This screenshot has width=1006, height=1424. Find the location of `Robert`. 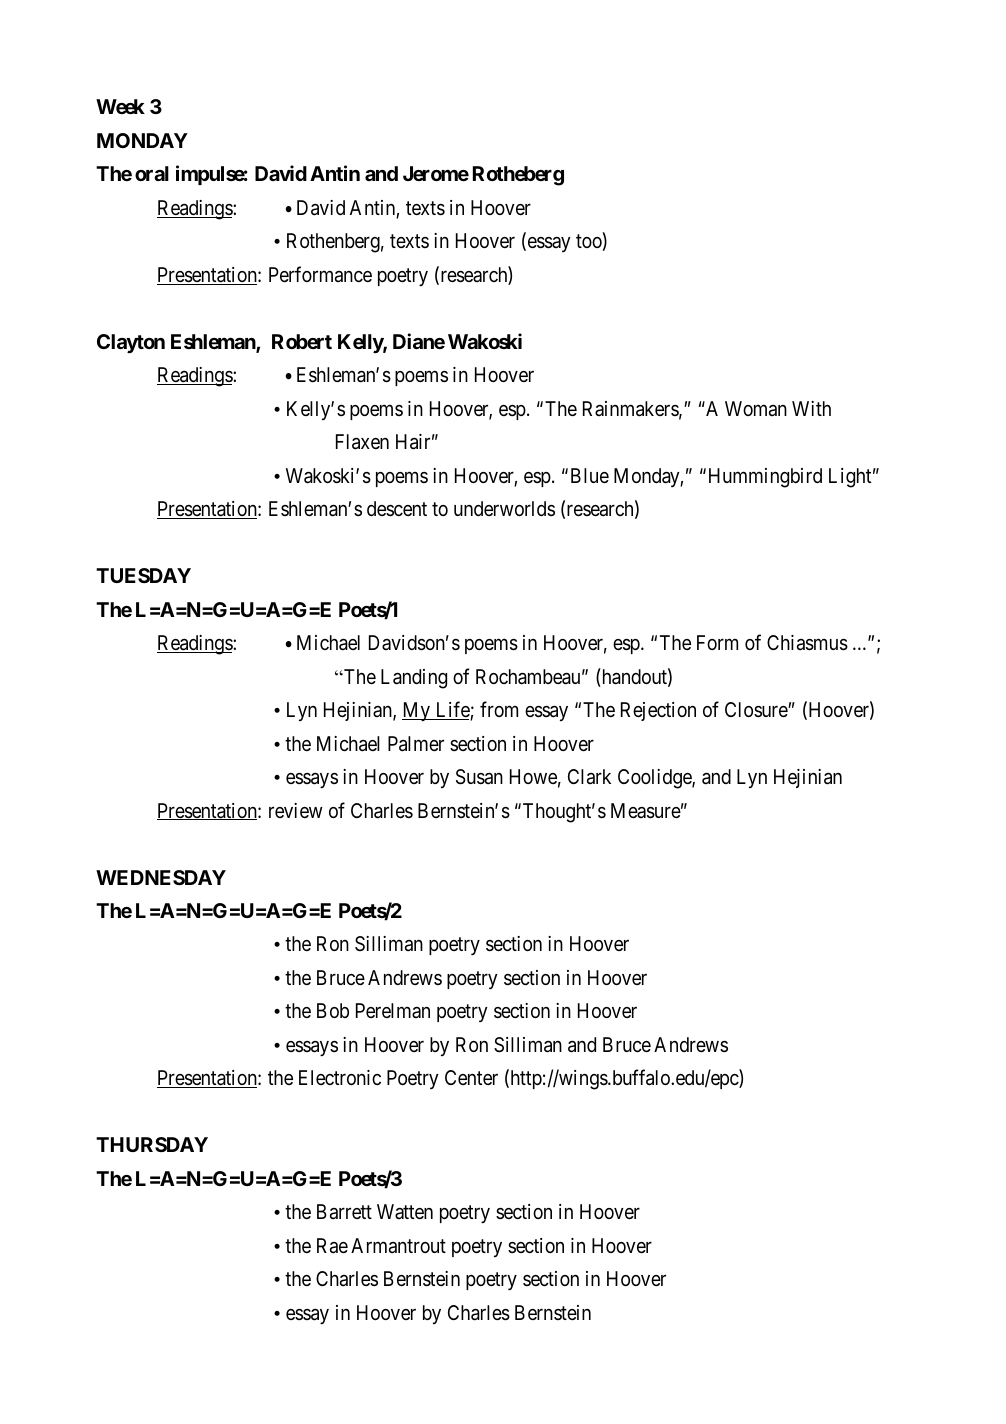

Robert is located at coordinates (302, 341).
